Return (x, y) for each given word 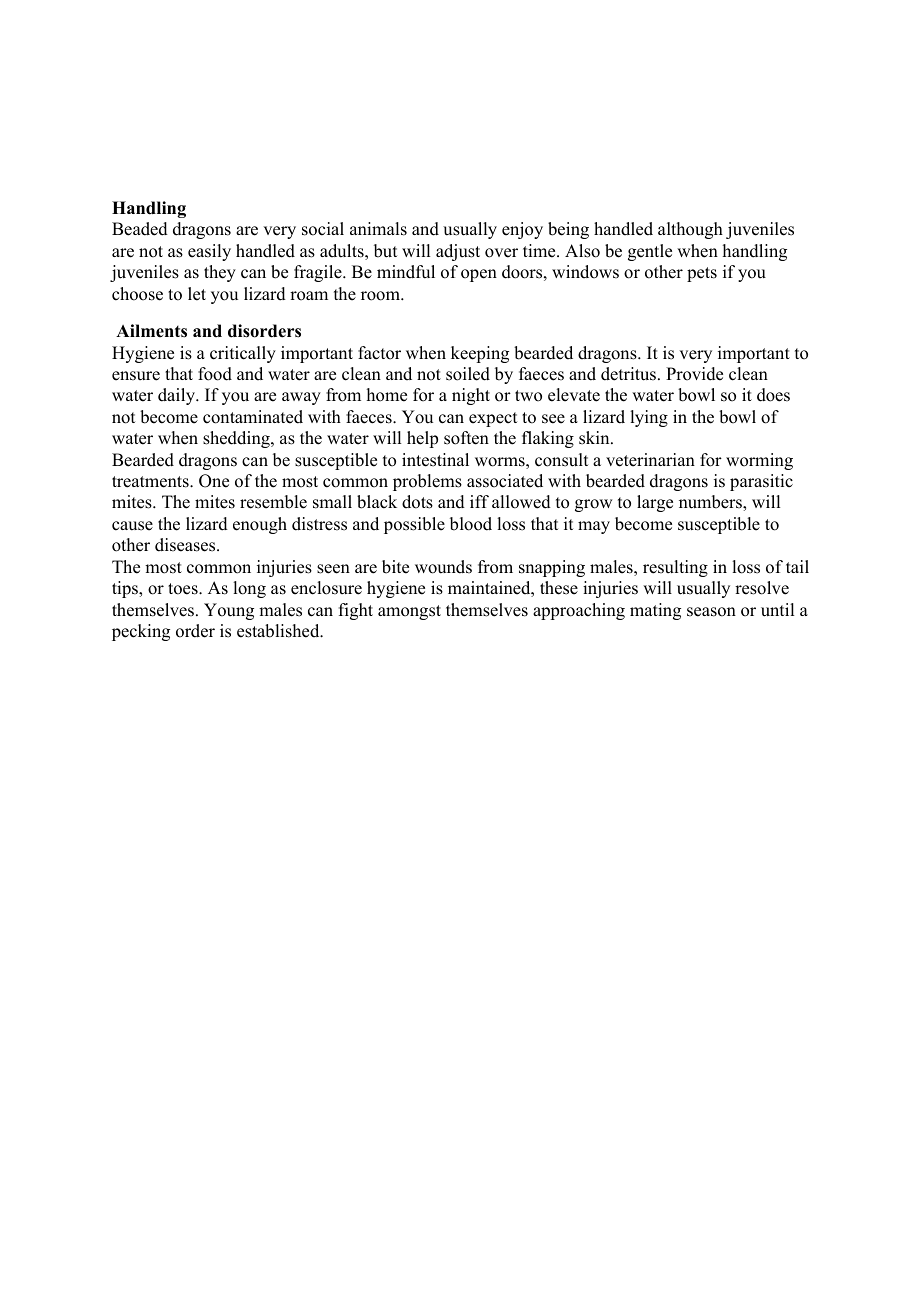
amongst (409, 612)
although (690, 230)
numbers (711, 502)
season (711, 612)
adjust (458, 252)
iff (479, 501)
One (214, 481)
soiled (468, 374)
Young (229, 611)
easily (209, 252)
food (215, 374)
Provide (694, 374)
